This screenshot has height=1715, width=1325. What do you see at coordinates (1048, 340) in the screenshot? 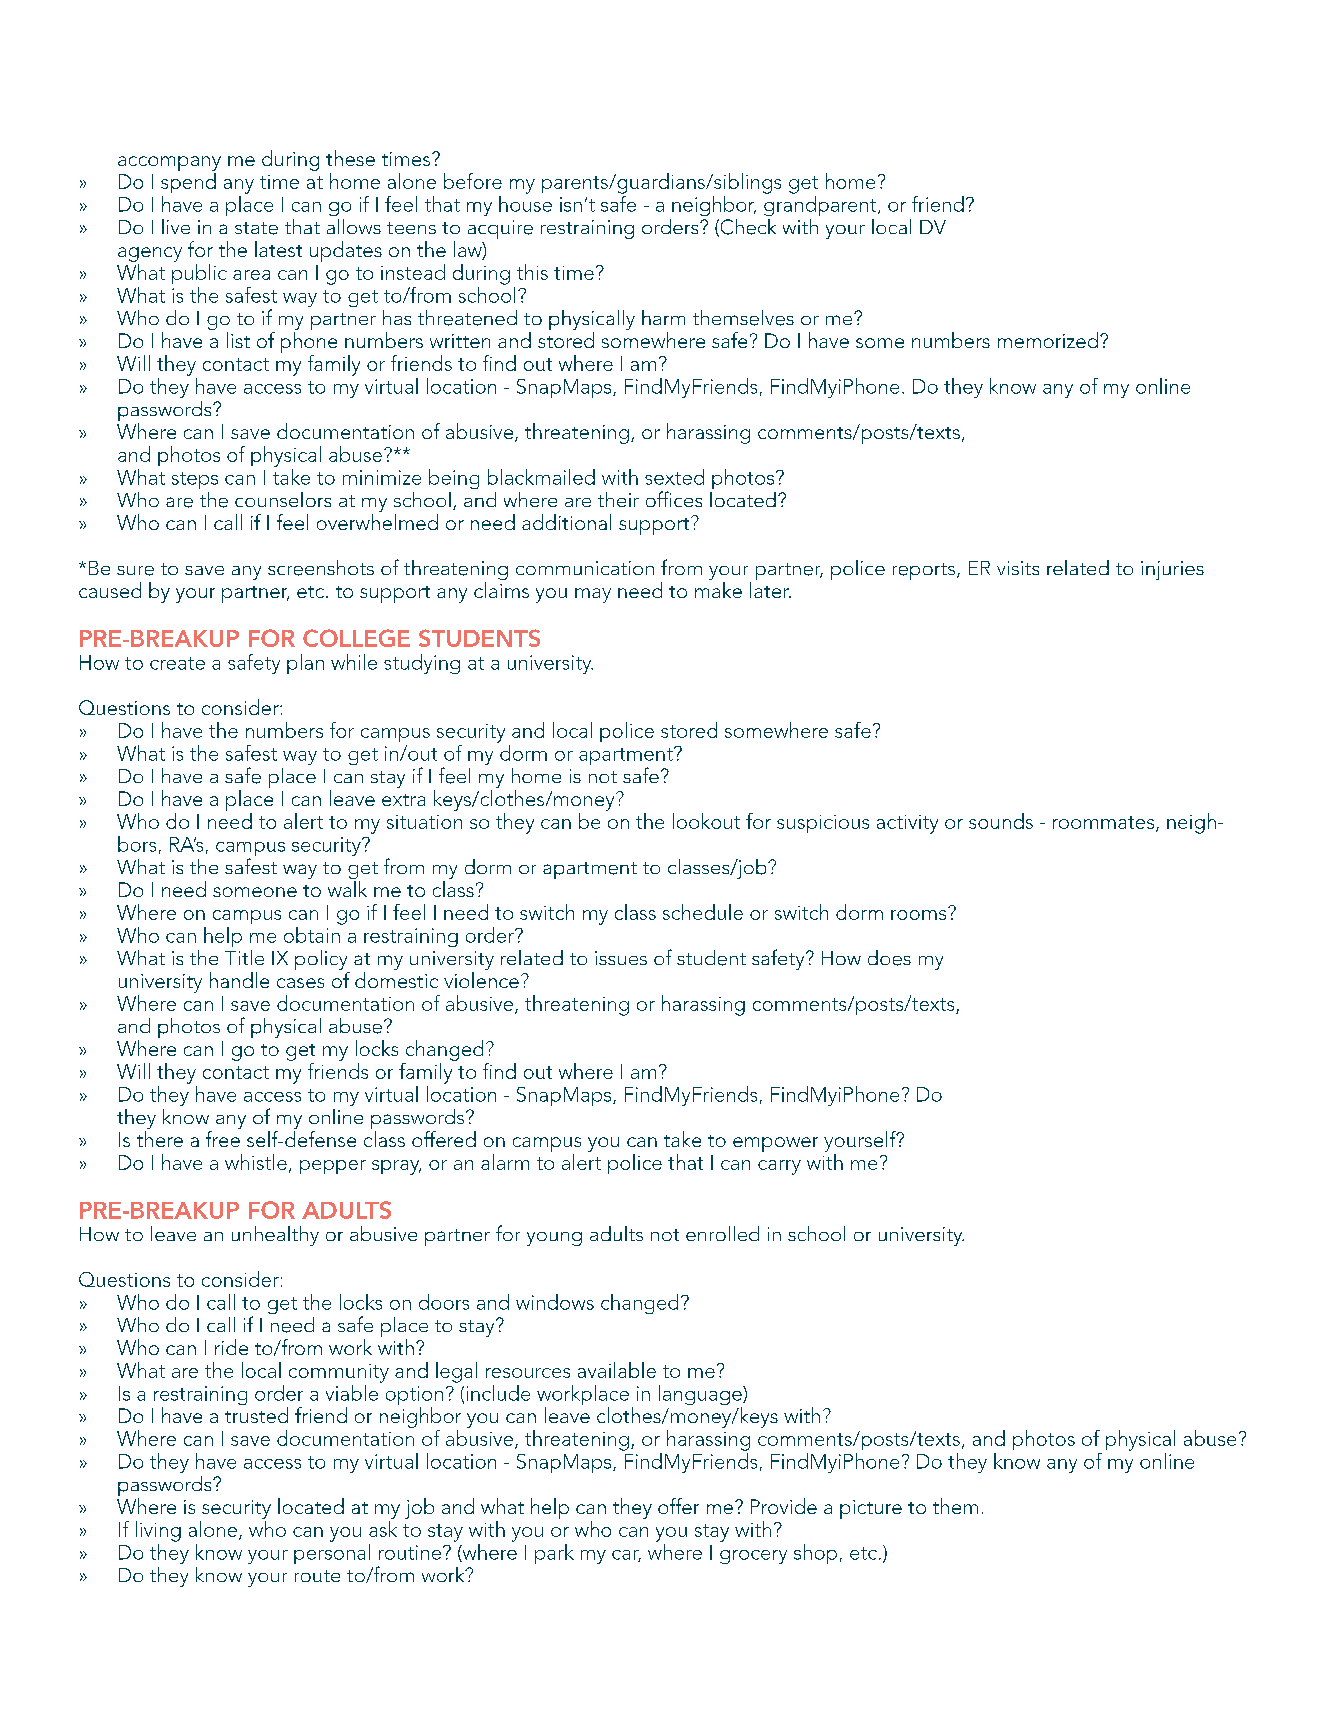
I see `memorized` at bounding box center [1048, 340].
